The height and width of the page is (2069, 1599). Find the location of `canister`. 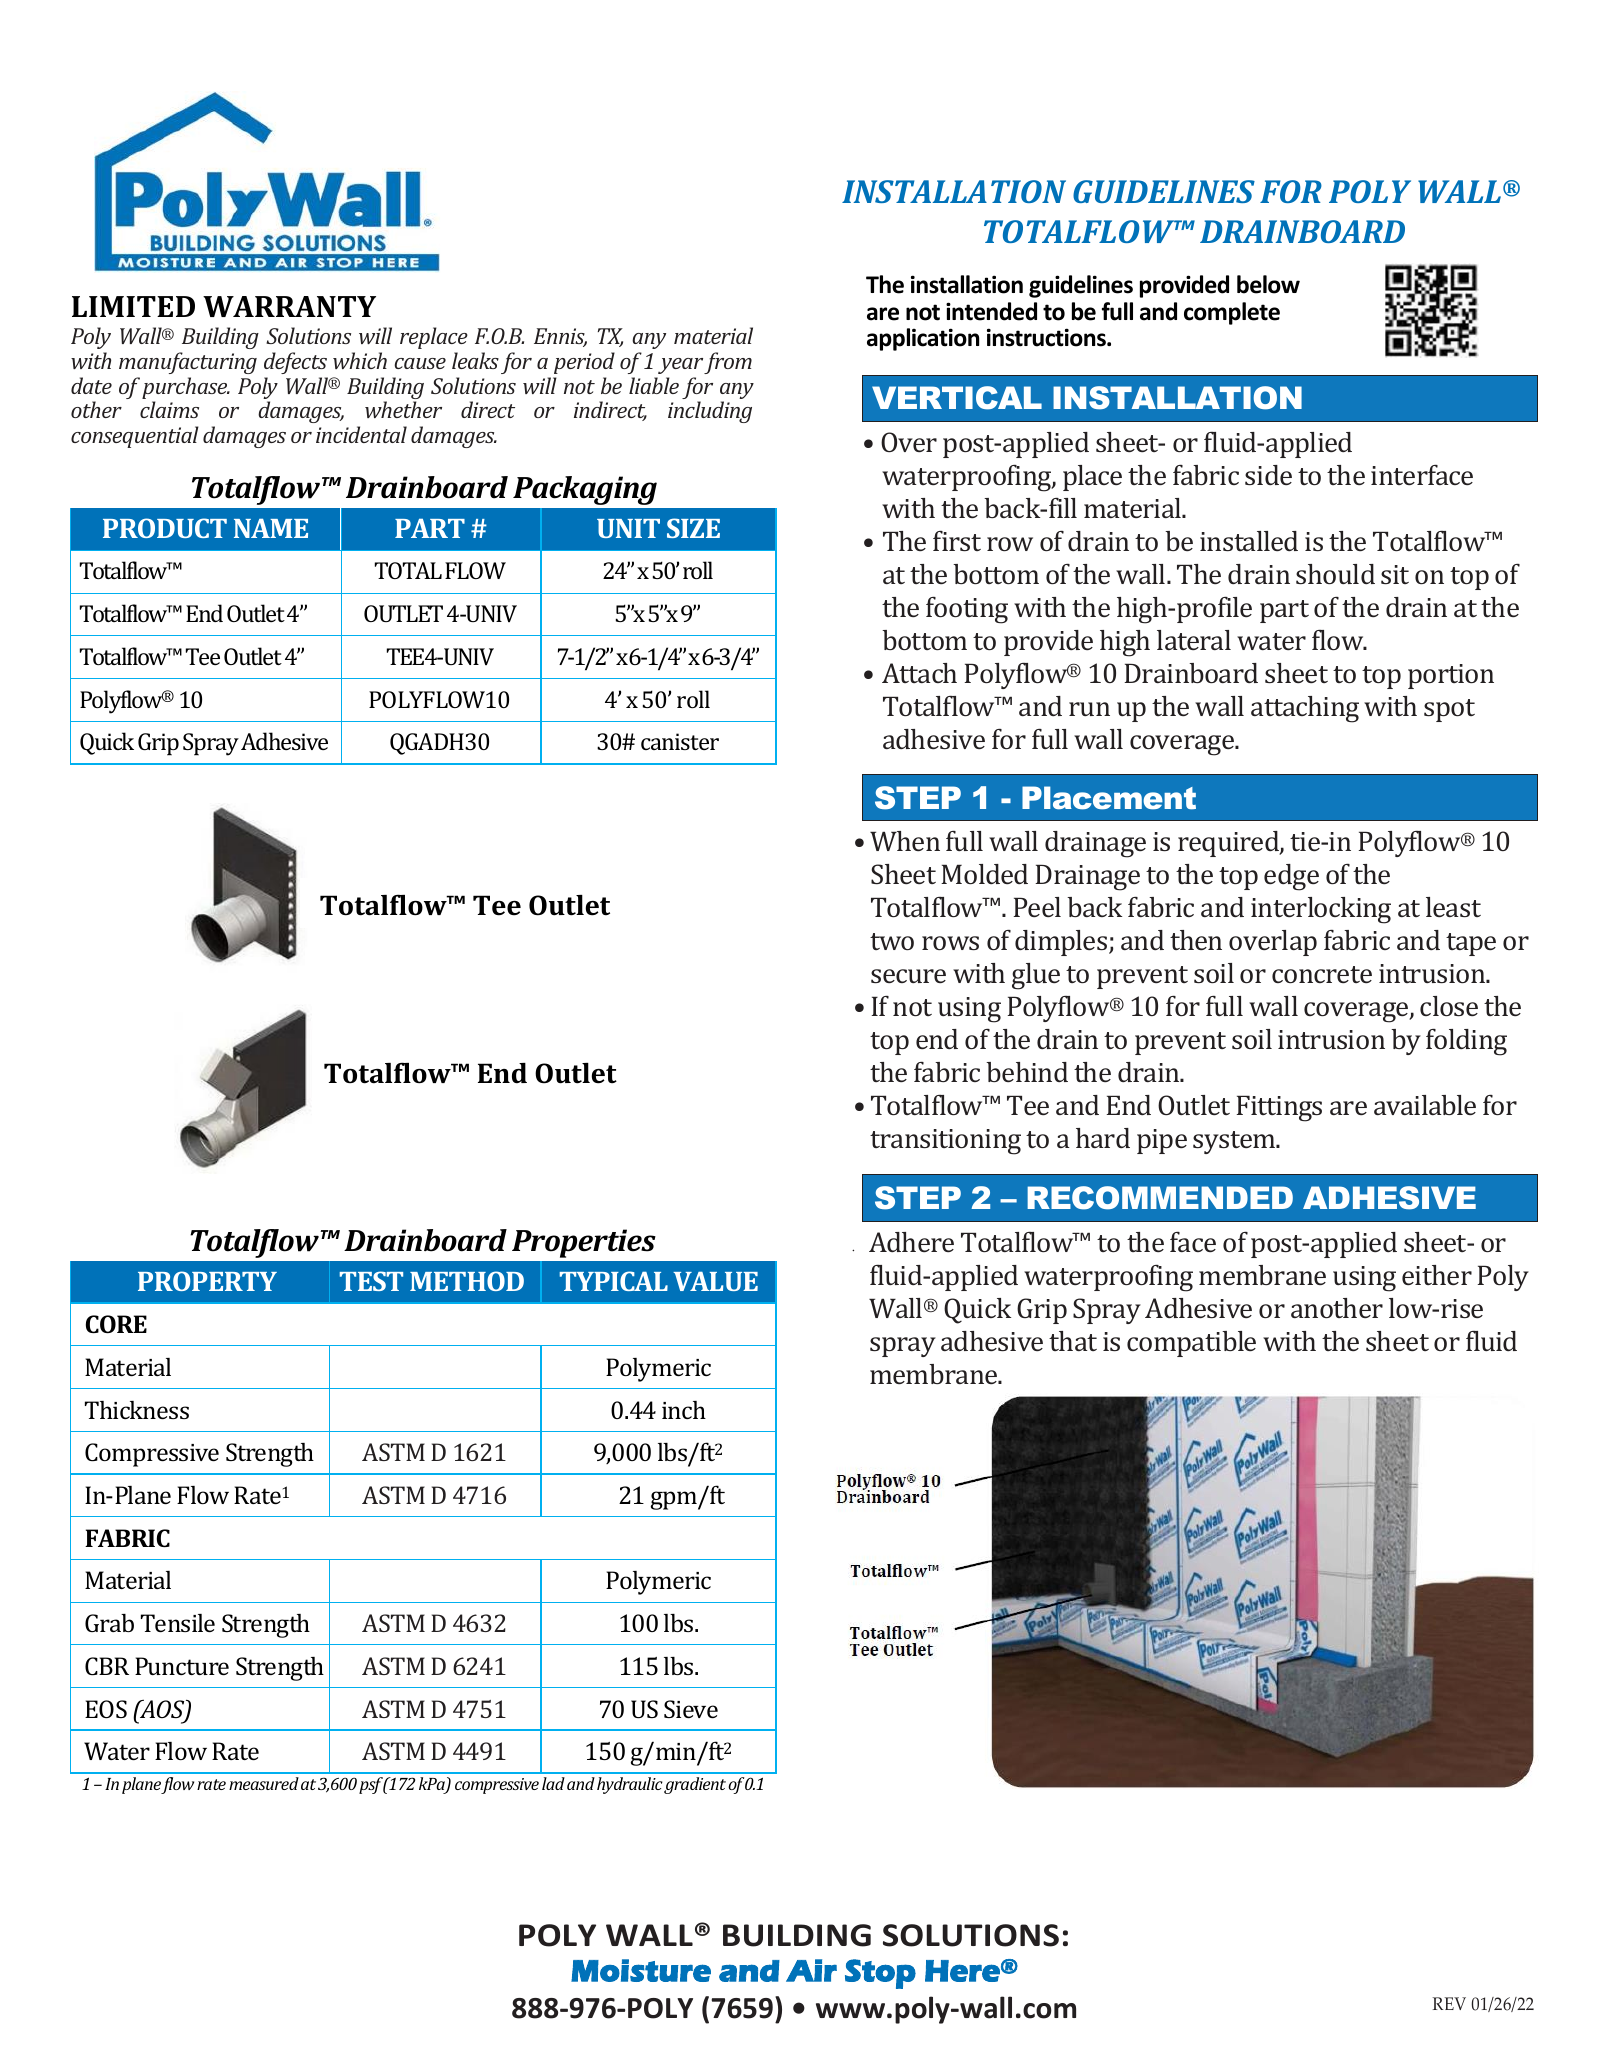

canister is located at coordinates (680, 741).
